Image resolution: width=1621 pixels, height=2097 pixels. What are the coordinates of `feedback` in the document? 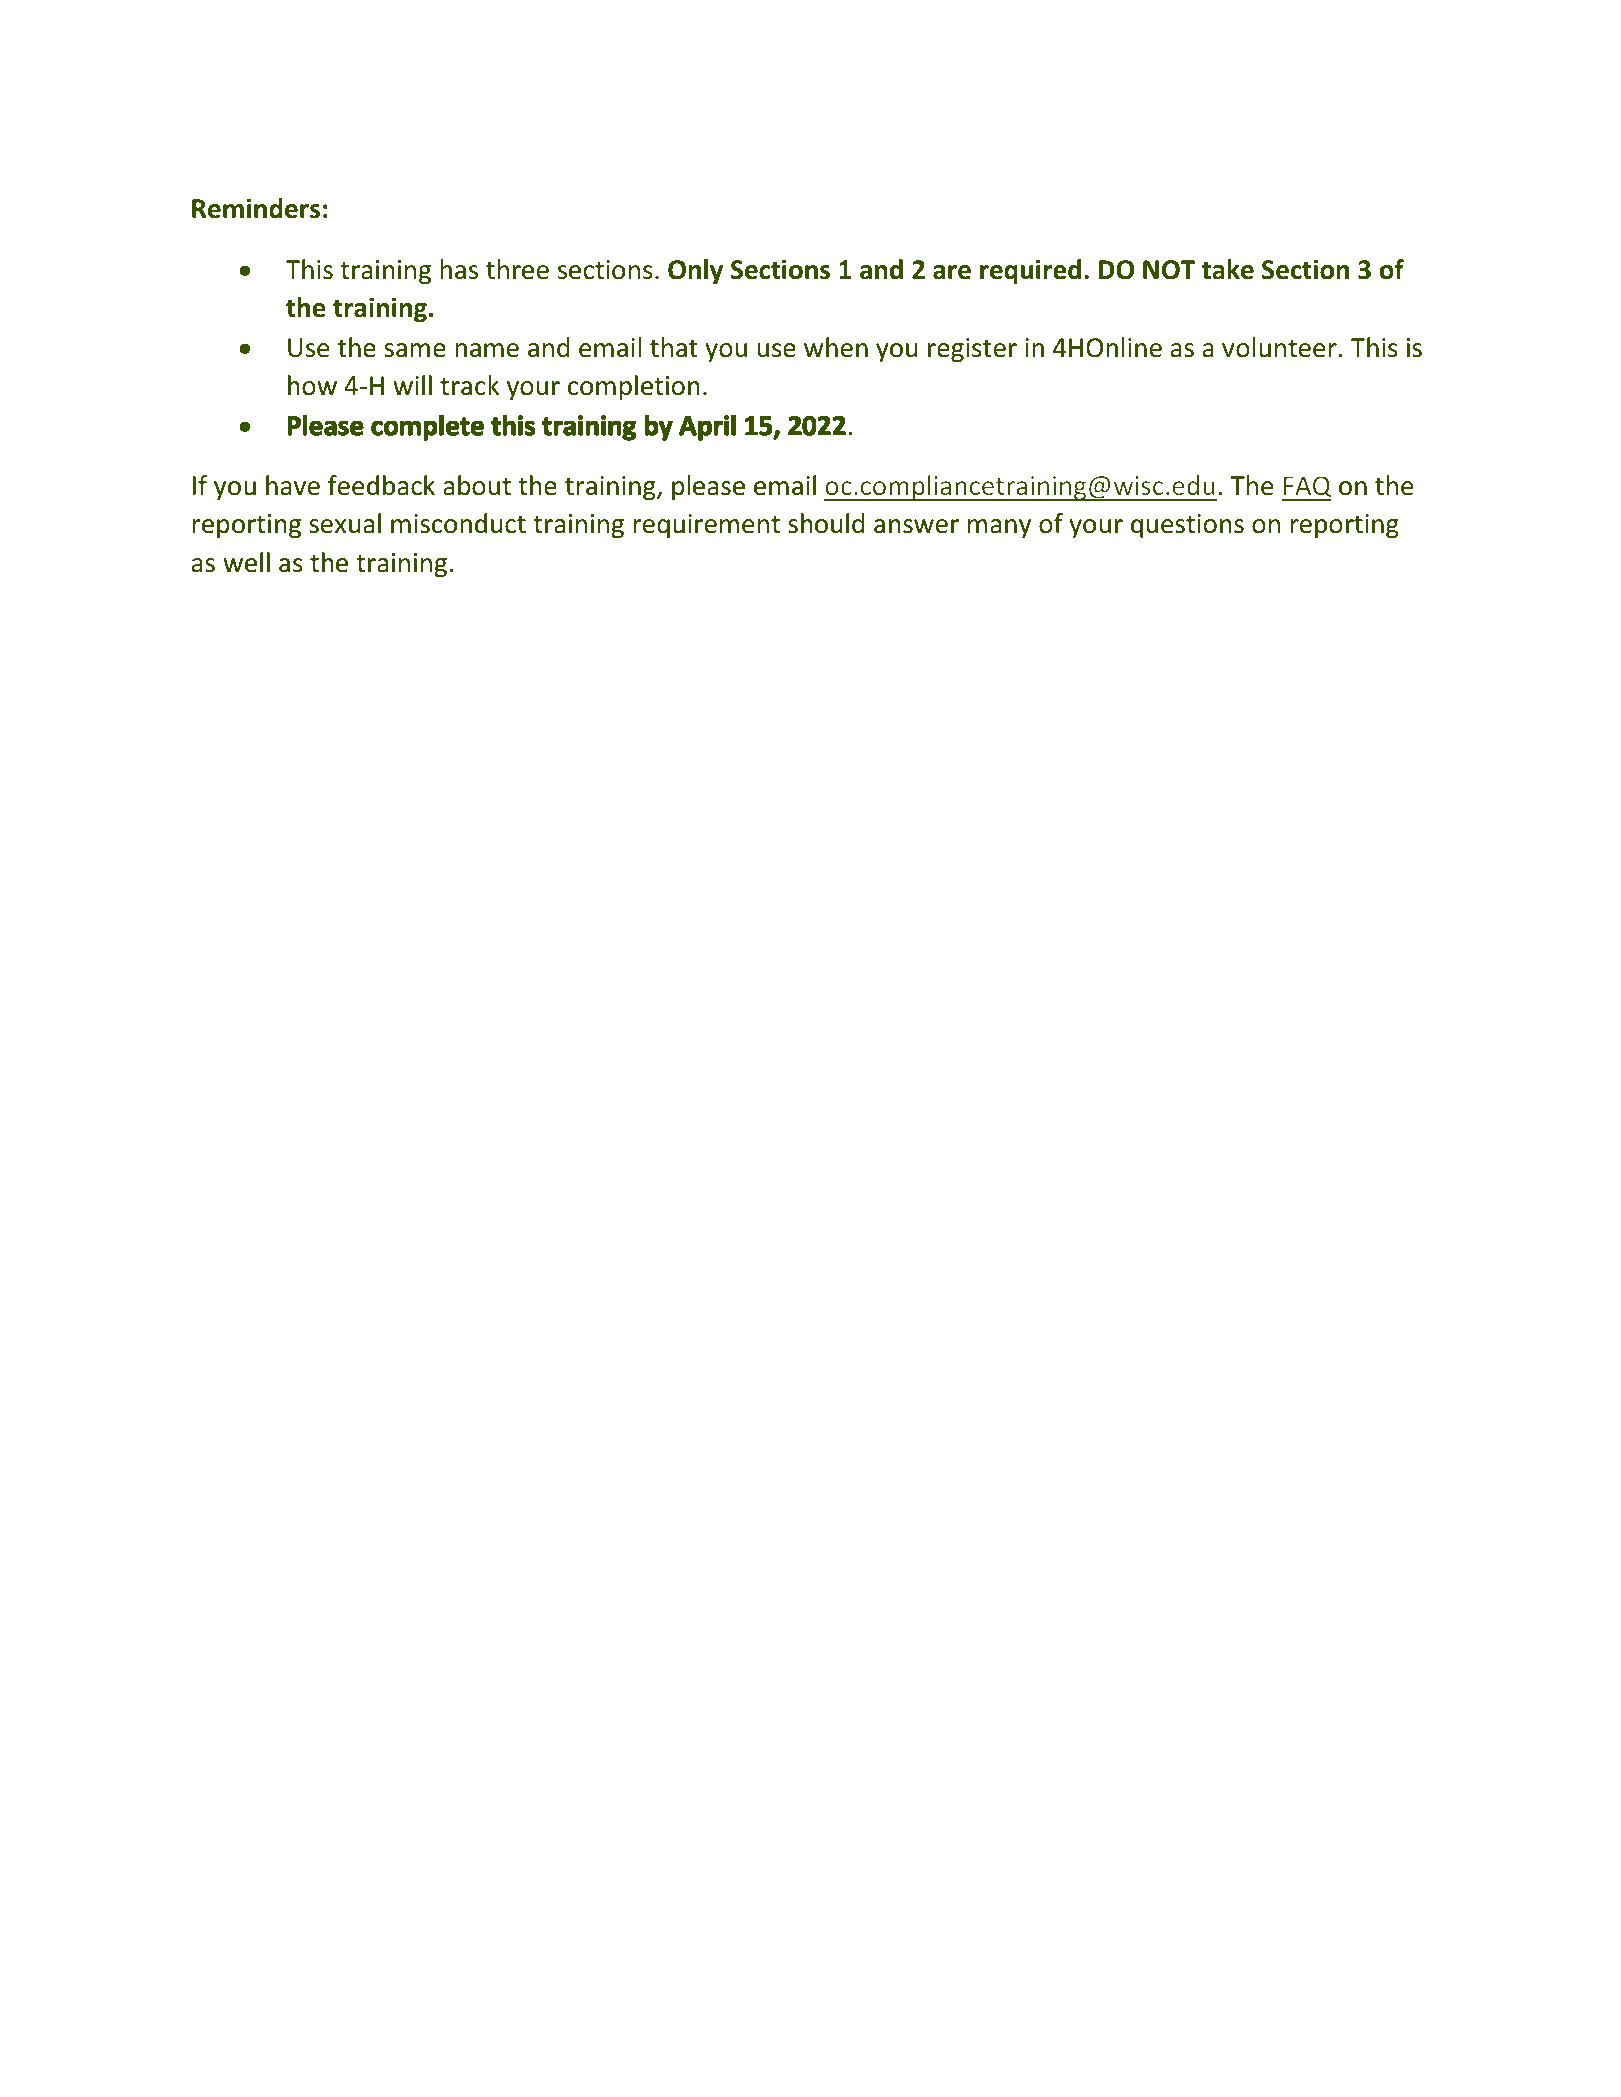 It's located at (381, 485).
